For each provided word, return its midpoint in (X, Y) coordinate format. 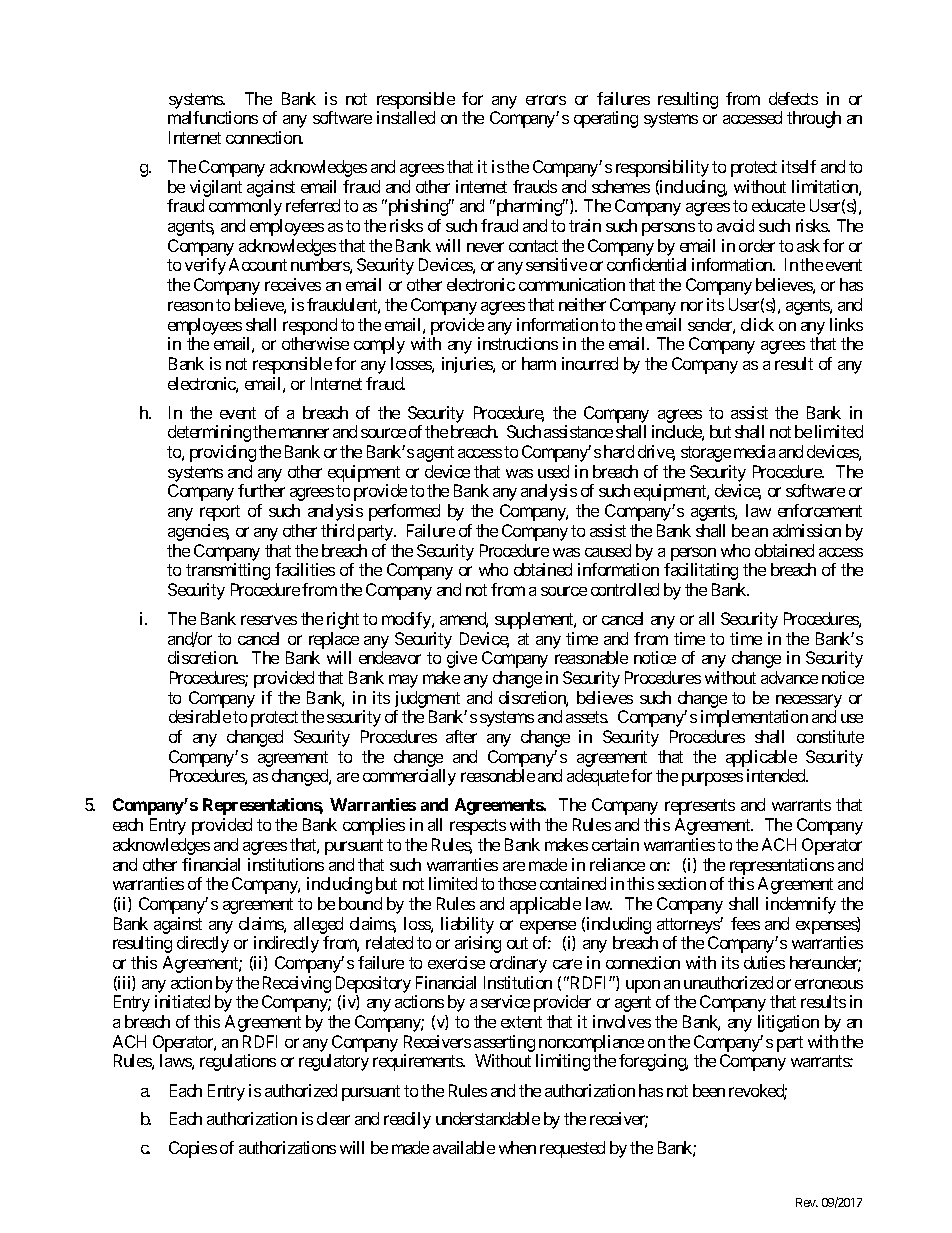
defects (793, 98)
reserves (269, 620)
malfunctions (213, 117)
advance (789, 677)
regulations (238, 1062)
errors (546, 100)
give (462, 659)
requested (572, 1149)
